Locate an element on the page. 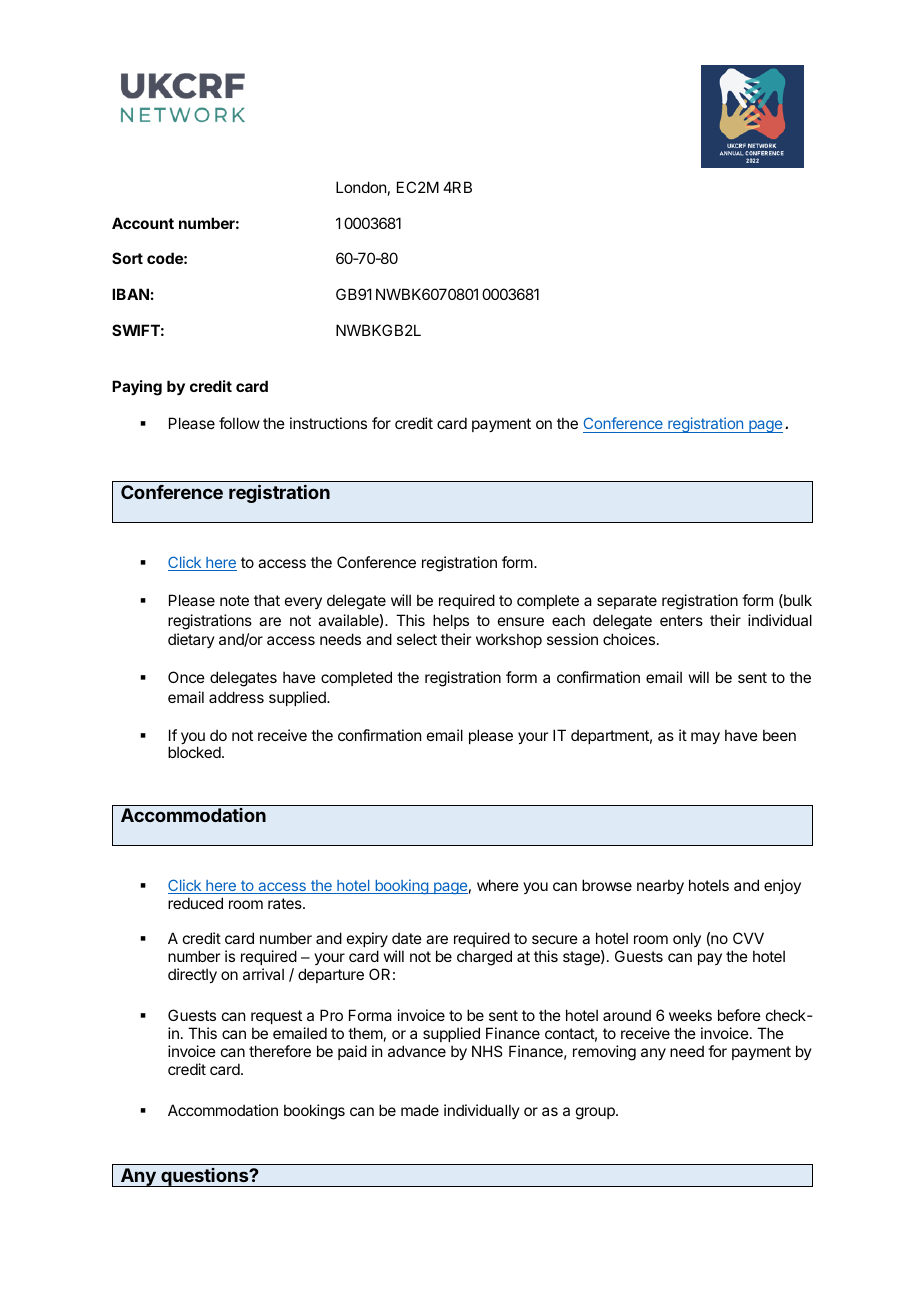 The width and height of the page is (924, 1308). instructions is located at coordinates (328, 423).
